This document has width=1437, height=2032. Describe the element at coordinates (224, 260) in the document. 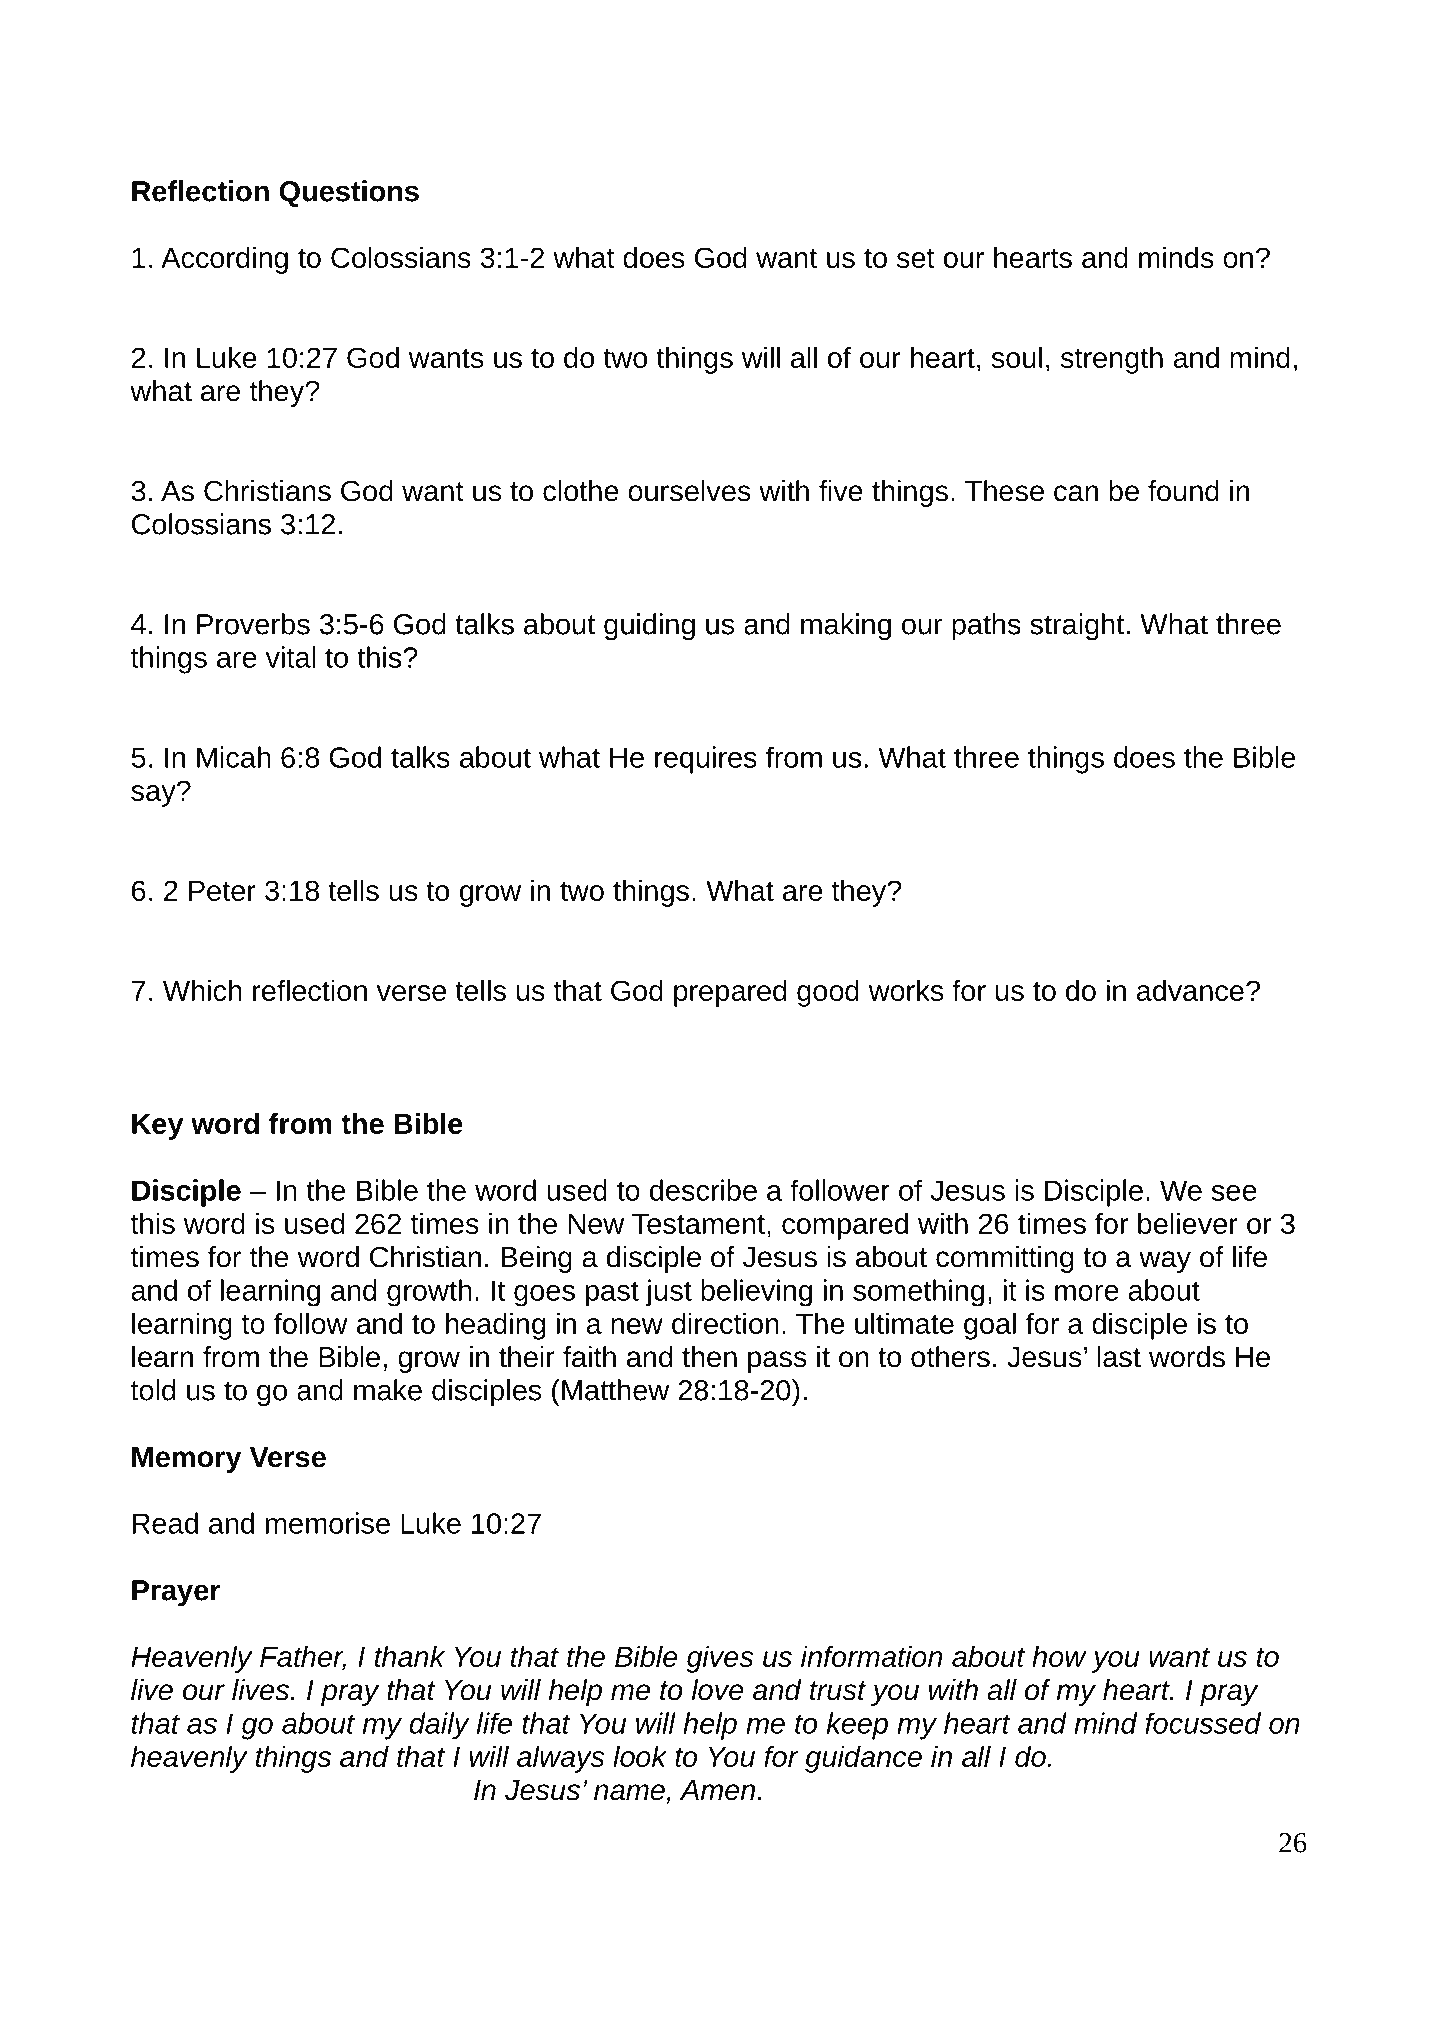

I see `According` at that location.
